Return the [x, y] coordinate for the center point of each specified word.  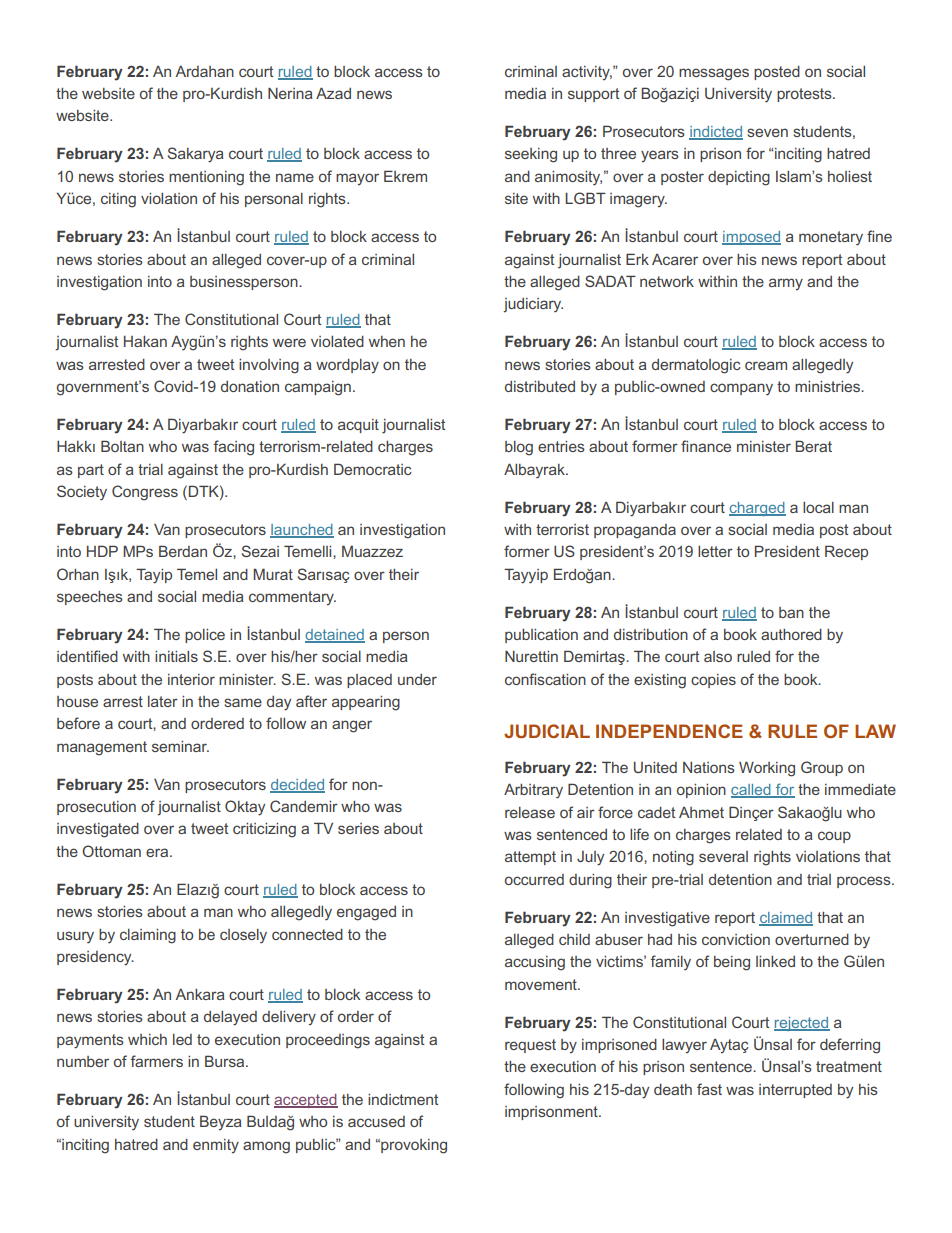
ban [791, 612]
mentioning [206, 178]
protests [805, 95]
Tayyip [526, 576]
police [205, 636]
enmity [216, 1146]
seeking [531, 155]
